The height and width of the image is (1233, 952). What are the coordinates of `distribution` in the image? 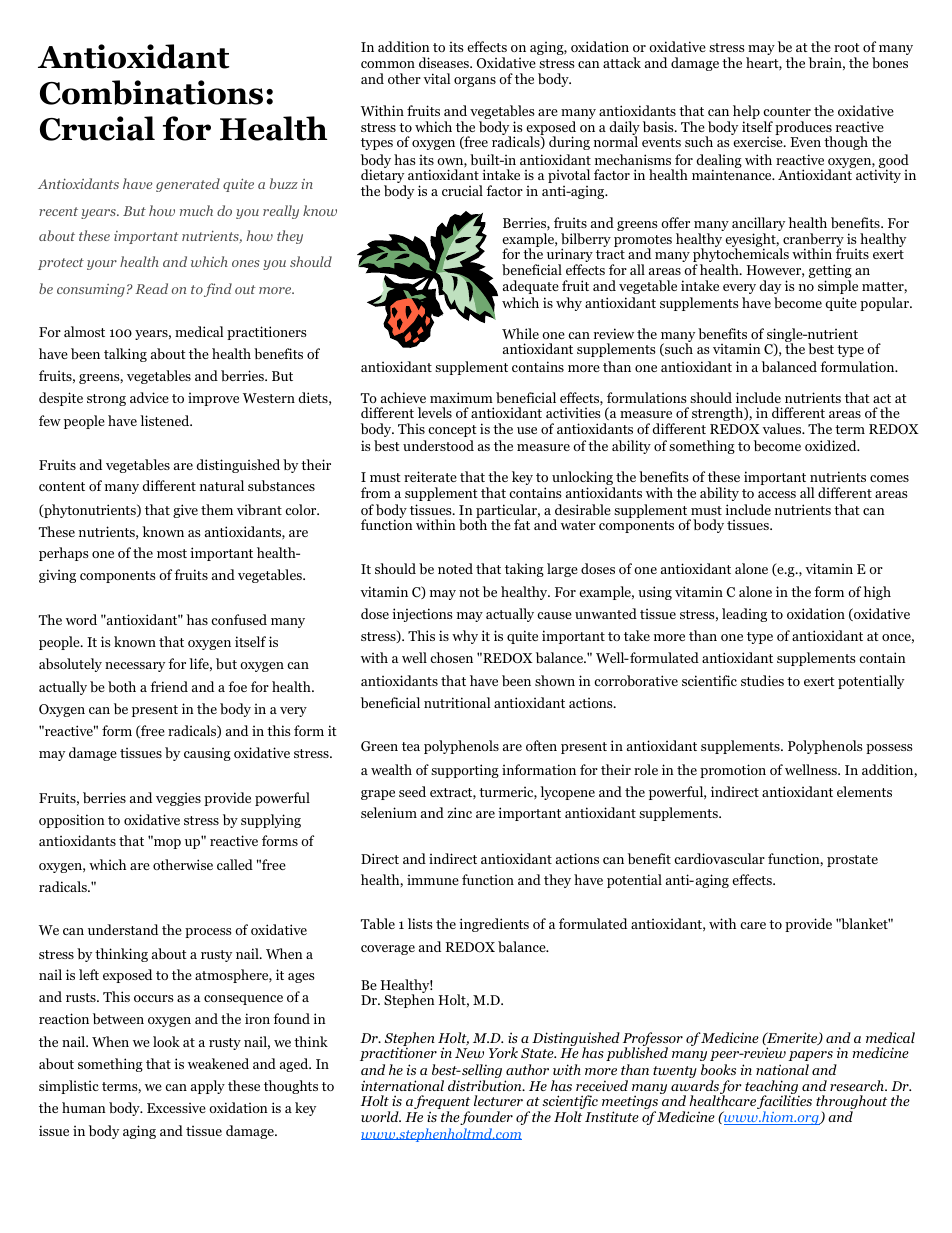 It's located at (486, 1085).
